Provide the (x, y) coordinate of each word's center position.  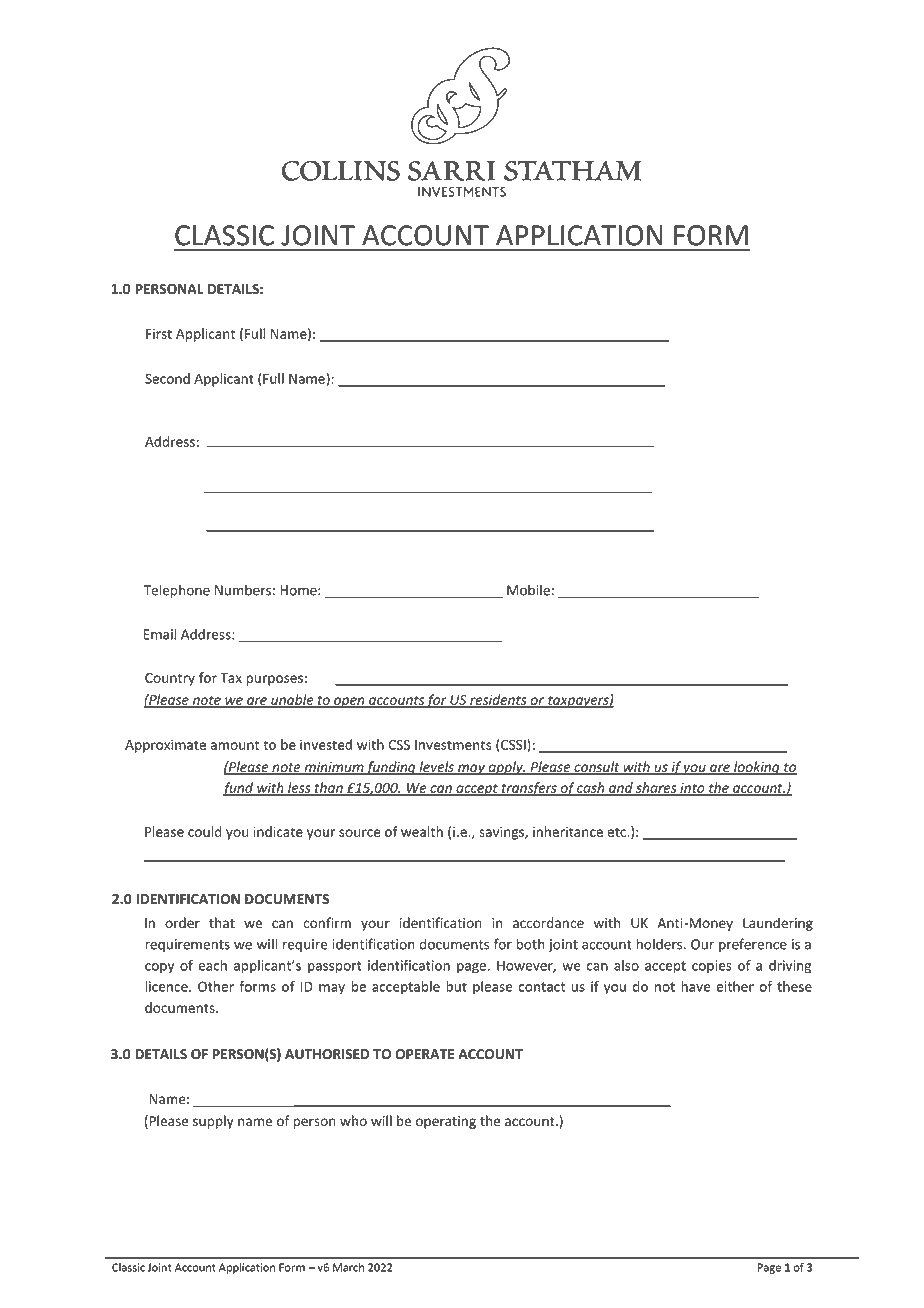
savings (502, 833)
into (692, 789)
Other (216, 986)
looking (757, 768)
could (205, 831)
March (348, 1267)
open (349, 702)
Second (167, 378)
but (456, 986)
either (735, 986)
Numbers (243, 590)
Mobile (528, 590)
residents (498, 700)
